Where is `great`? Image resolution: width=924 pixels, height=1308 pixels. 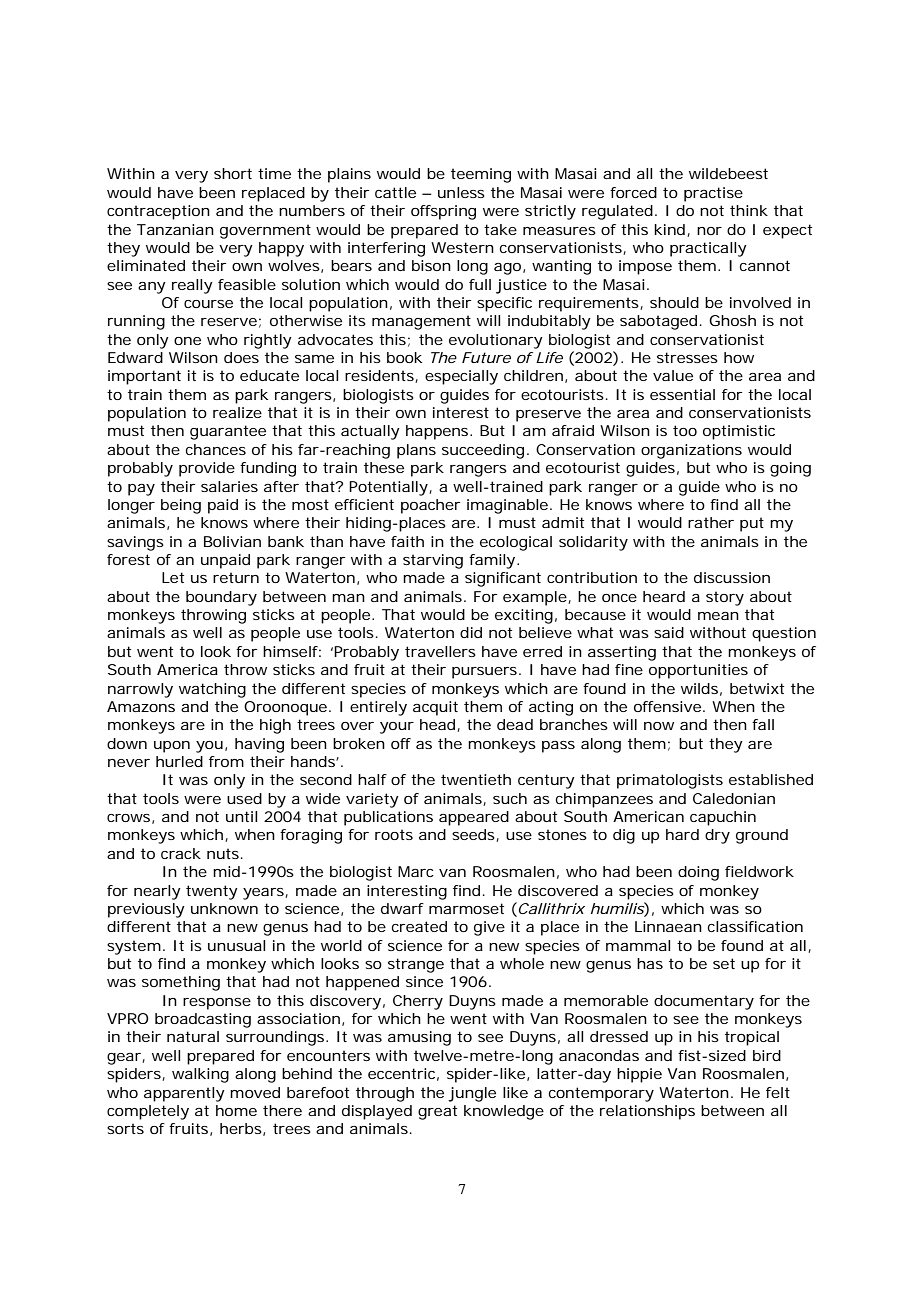 great is located at coordinates (437, 1112).
